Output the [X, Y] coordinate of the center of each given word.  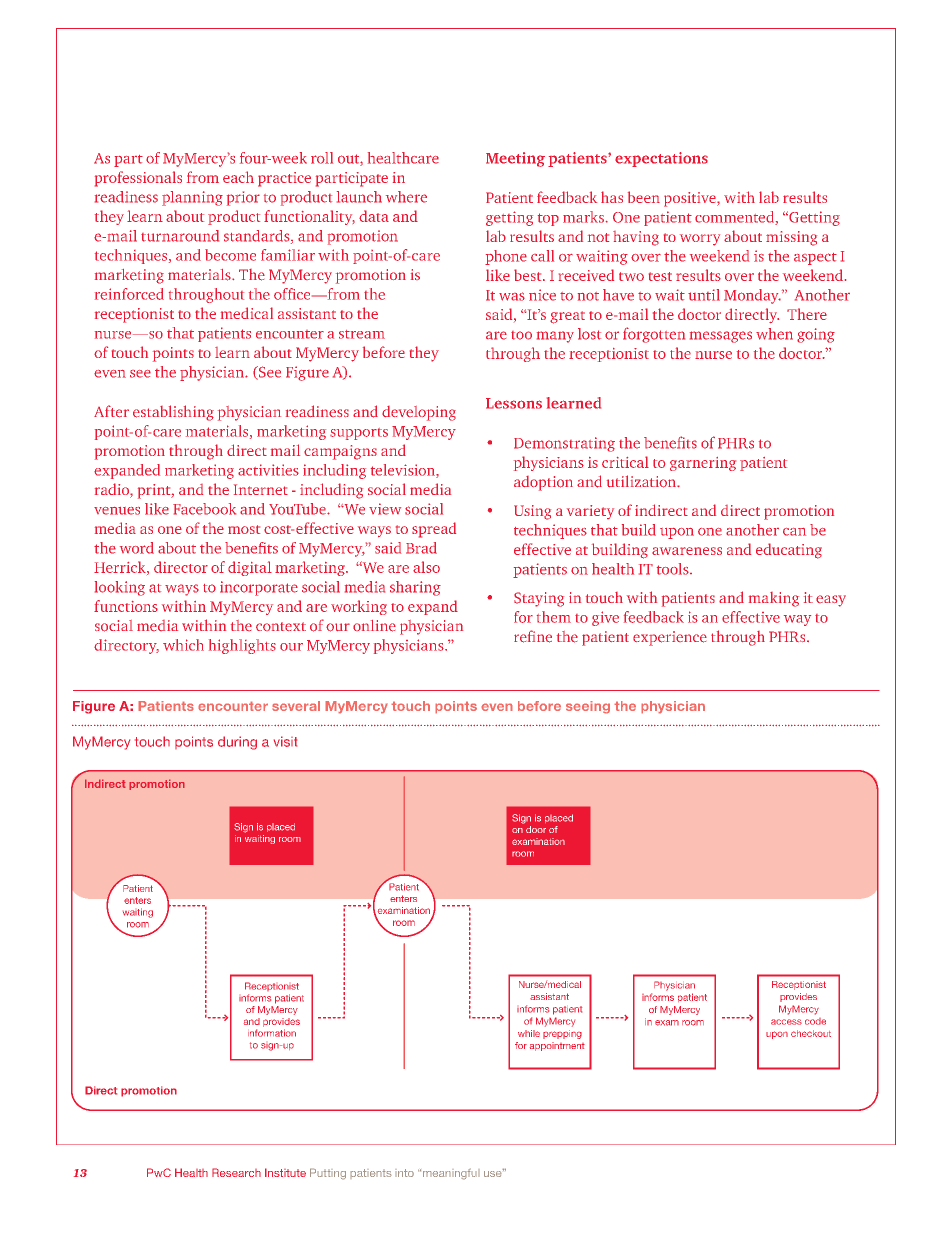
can [794, 532]
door [536, 829]
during [237, 743]
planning [192, 198]
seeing [588, 707]
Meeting [515, 159]
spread [434, 530]
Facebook [204, 509]
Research [236, 1172]
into [404, 1173]
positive [691, 199]
